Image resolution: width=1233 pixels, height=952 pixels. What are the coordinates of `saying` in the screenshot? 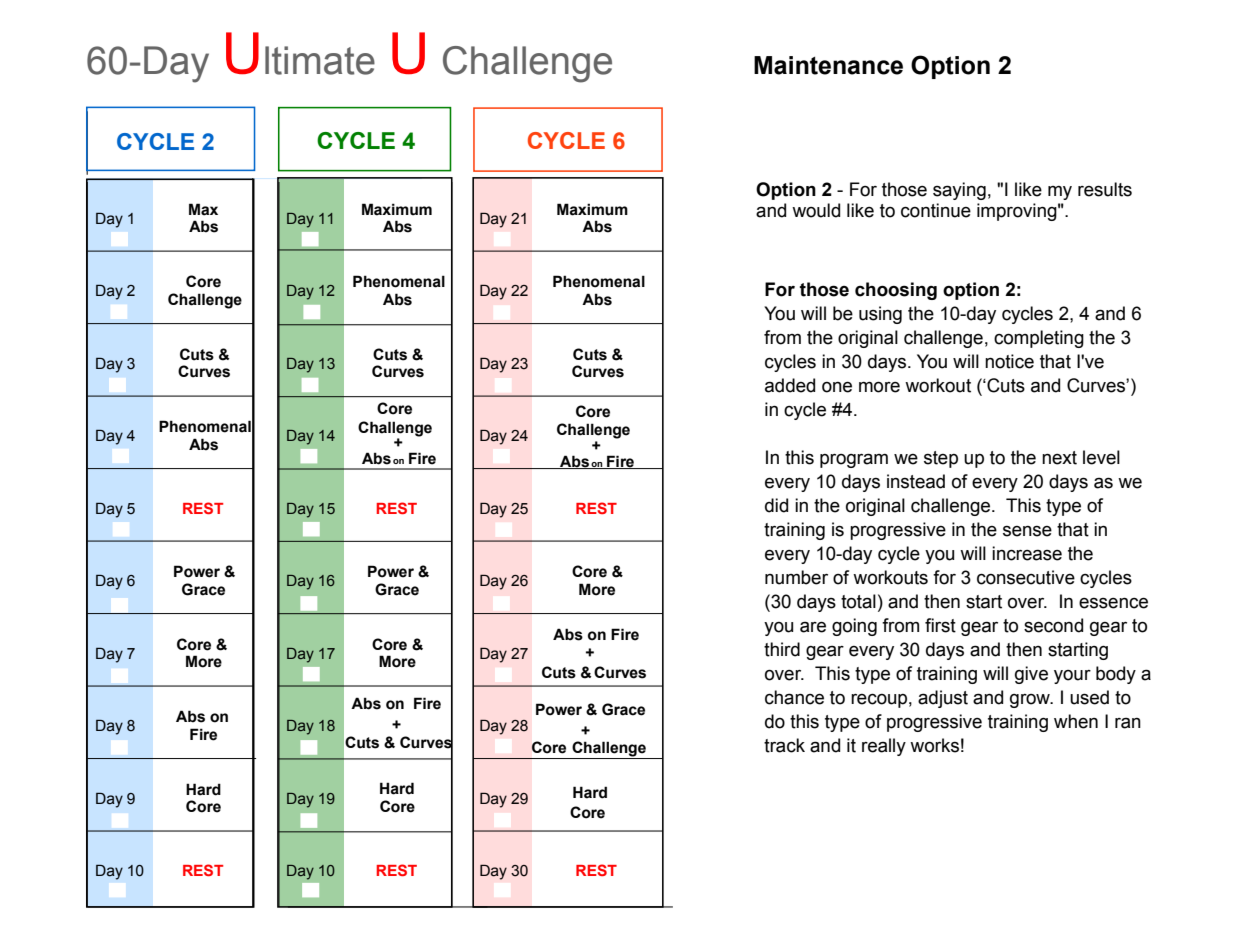 It's located at (959, 191).
